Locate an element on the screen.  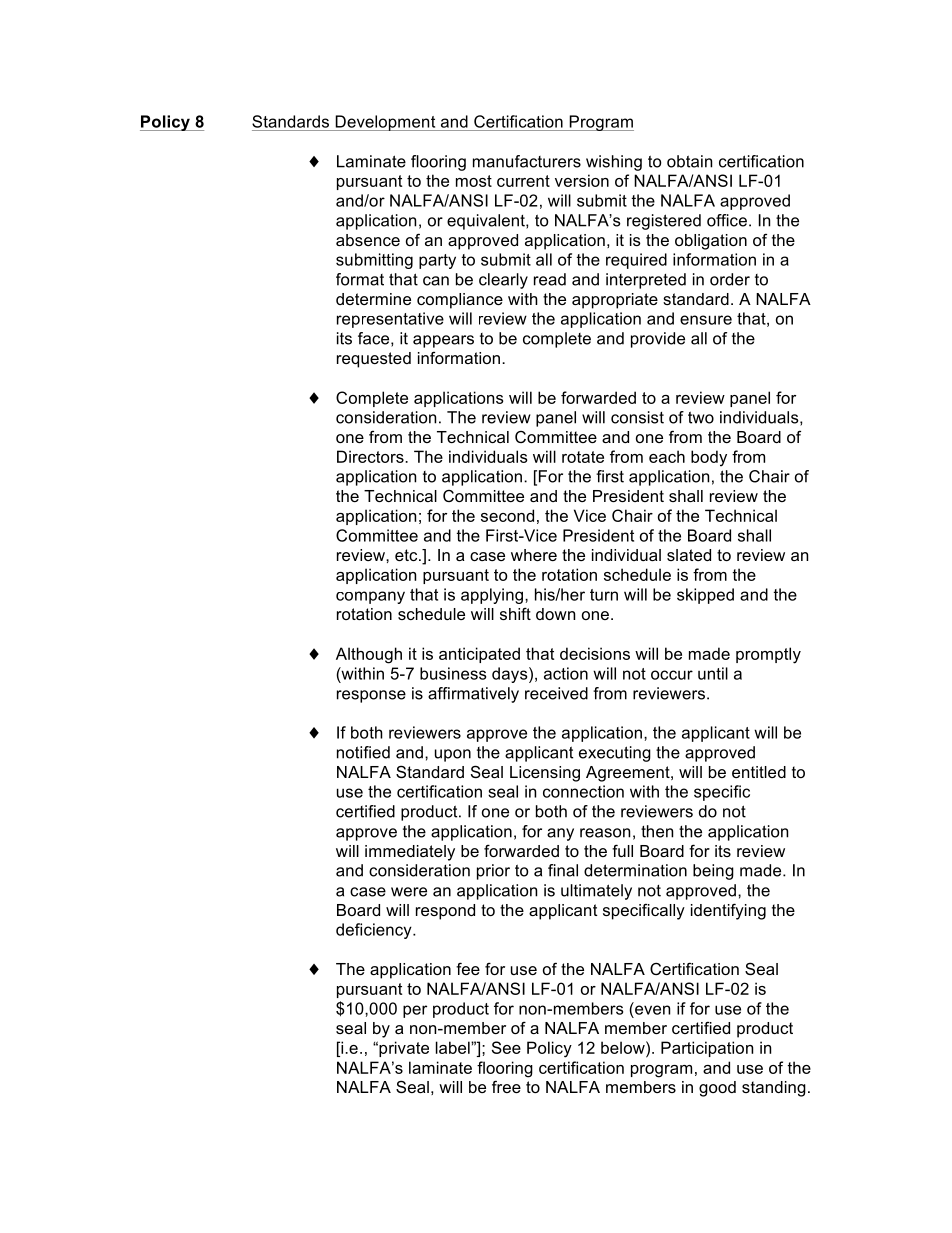
until is located at coordinates (713, 673).
